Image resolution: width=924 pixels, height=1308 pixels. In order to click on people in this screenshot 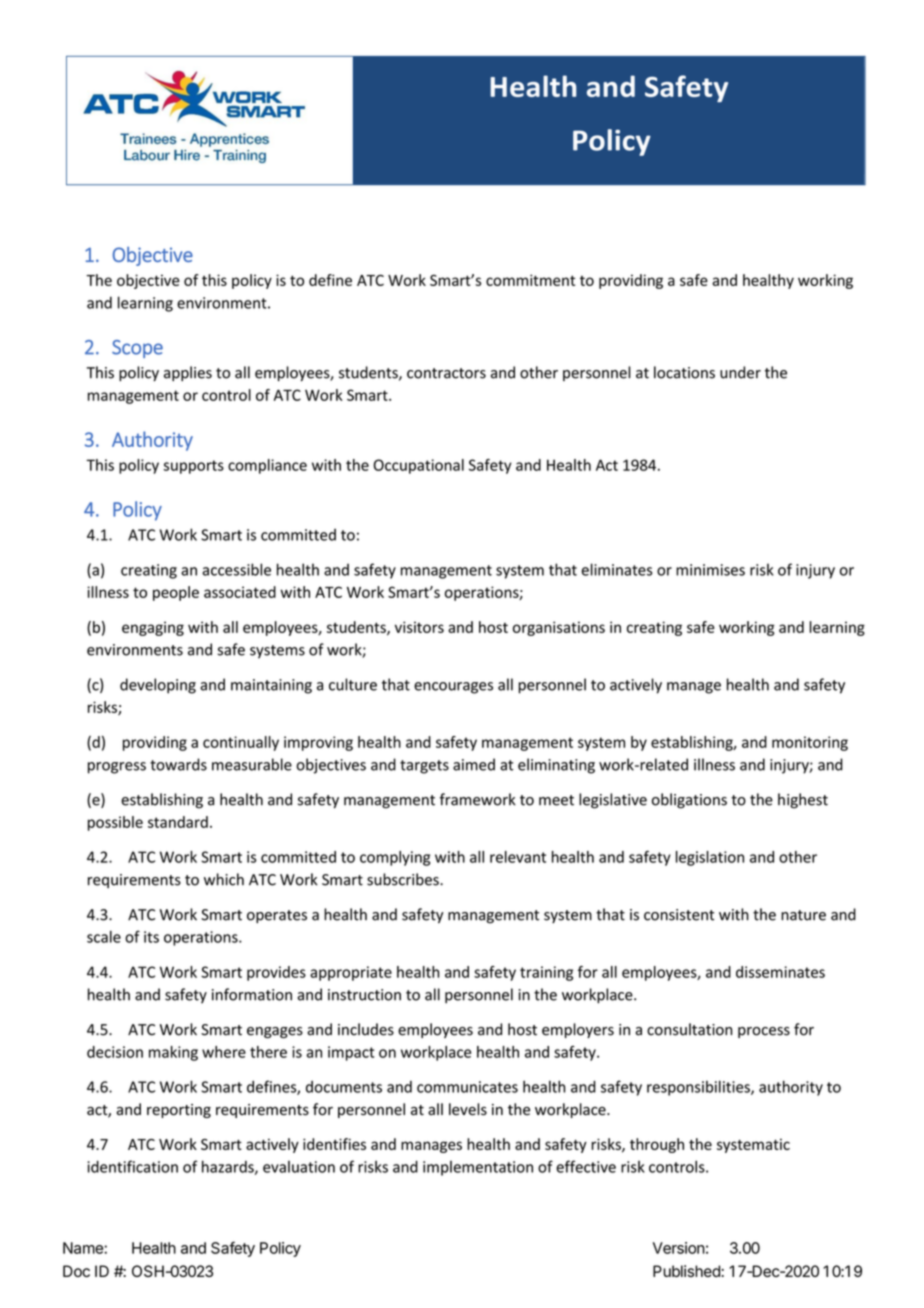, I will do `click(176, 593)`.
